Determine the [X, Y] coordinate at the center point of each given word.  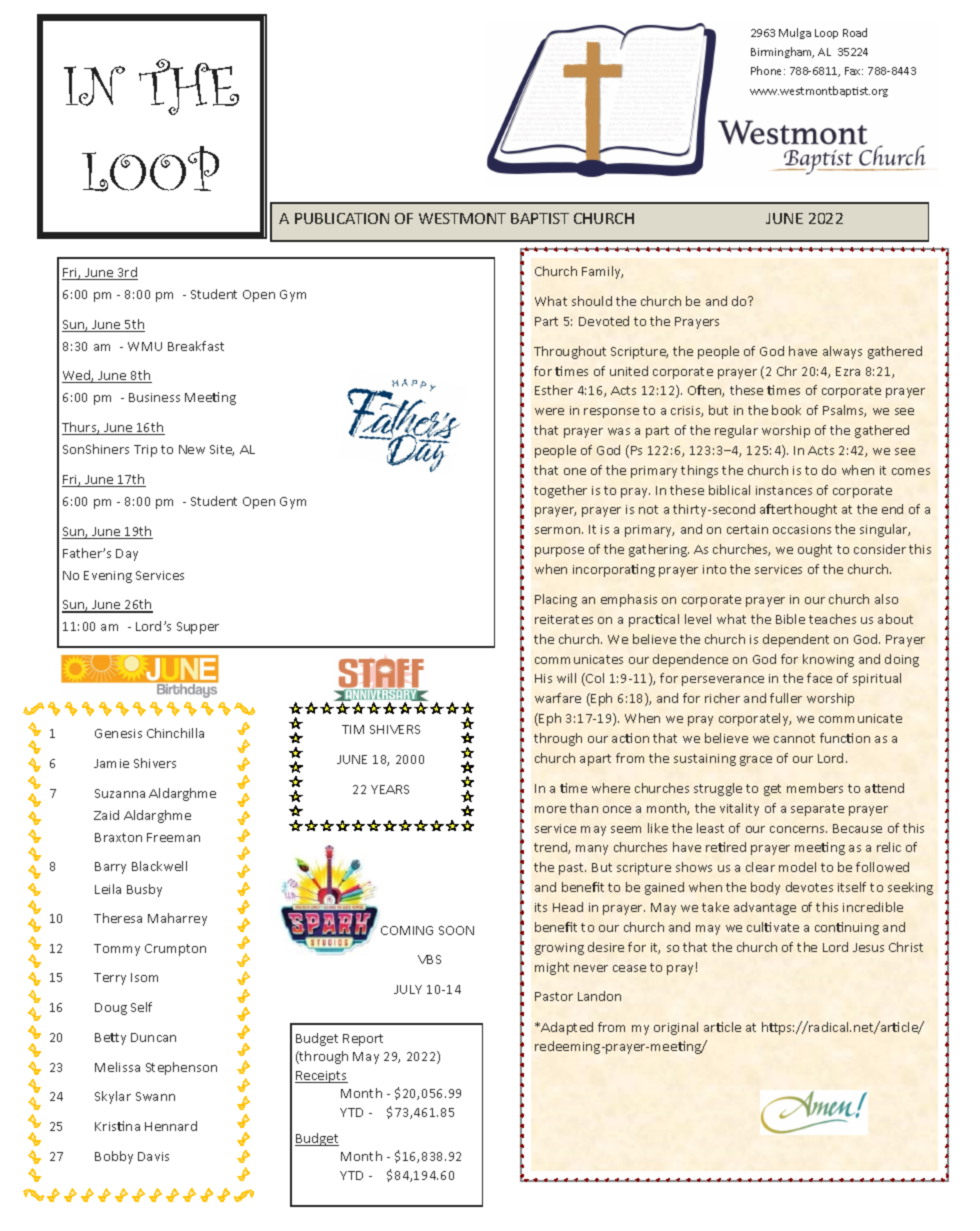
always [842, 352]
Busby [144, 890]
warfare [558, 698]
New [192, 449]
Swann [155, 1096]
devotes [809, 887]
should [592, 301]
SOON [456, 930]
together [560, 491]
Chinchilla [175, 733]
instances [784, 490]
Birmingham [782, 52]
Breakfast [196, 346]
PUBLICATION [342, 218]
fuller [786, 698]
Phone [768, 70]
